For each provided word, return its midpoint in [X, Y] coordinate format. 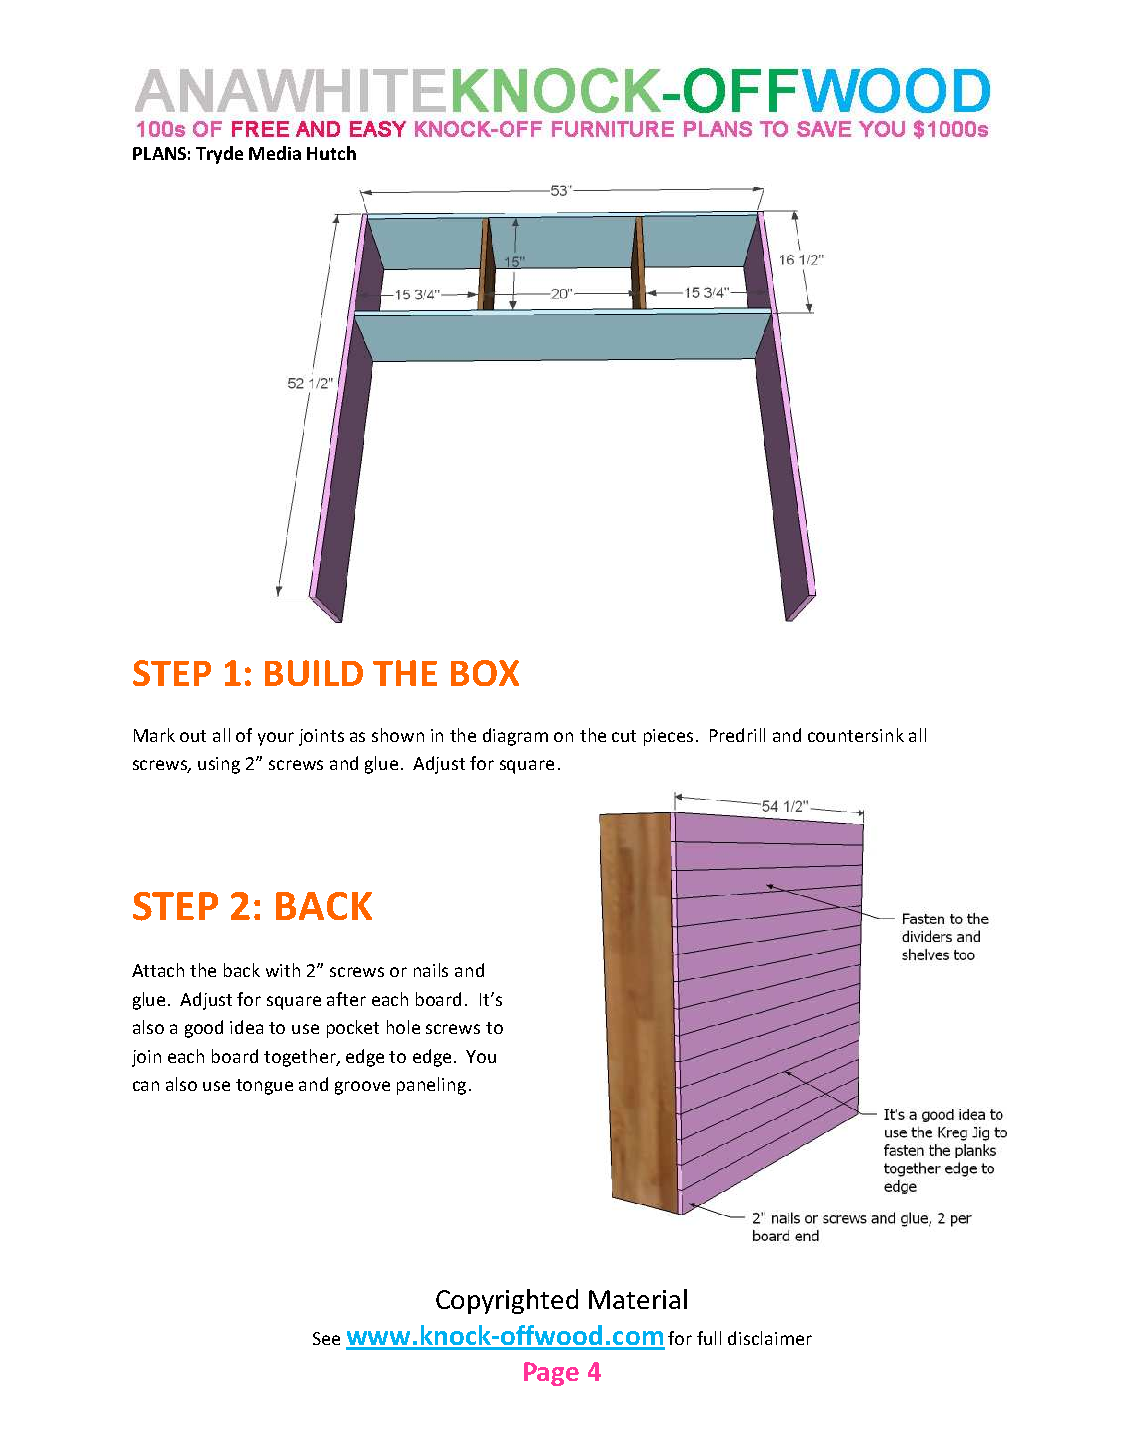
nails [431, 970]
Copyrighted [507, 1301]
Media [275, 153]
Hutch [331, 153]
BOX [485, 673]
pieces [668, 737]
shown [398, 735]
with [283, 970]
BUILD [314, 673]
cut [624, 736]
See [326, 1338]
